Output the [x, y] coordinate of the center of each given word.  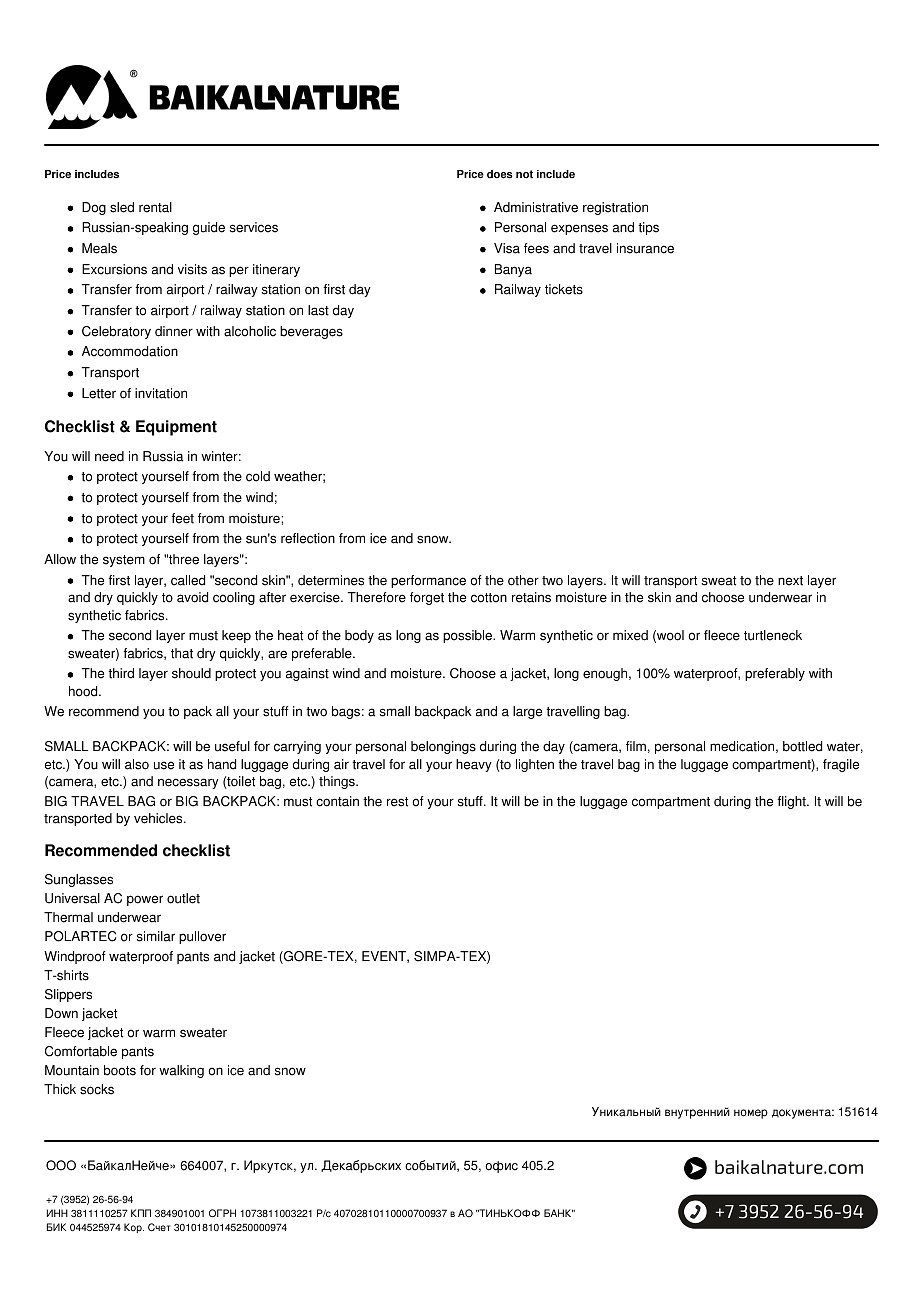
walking [181, 1071]
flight [792, 802]
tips [648, 228]
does [500, 174]
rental [155, 207]
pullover [202, 937]
